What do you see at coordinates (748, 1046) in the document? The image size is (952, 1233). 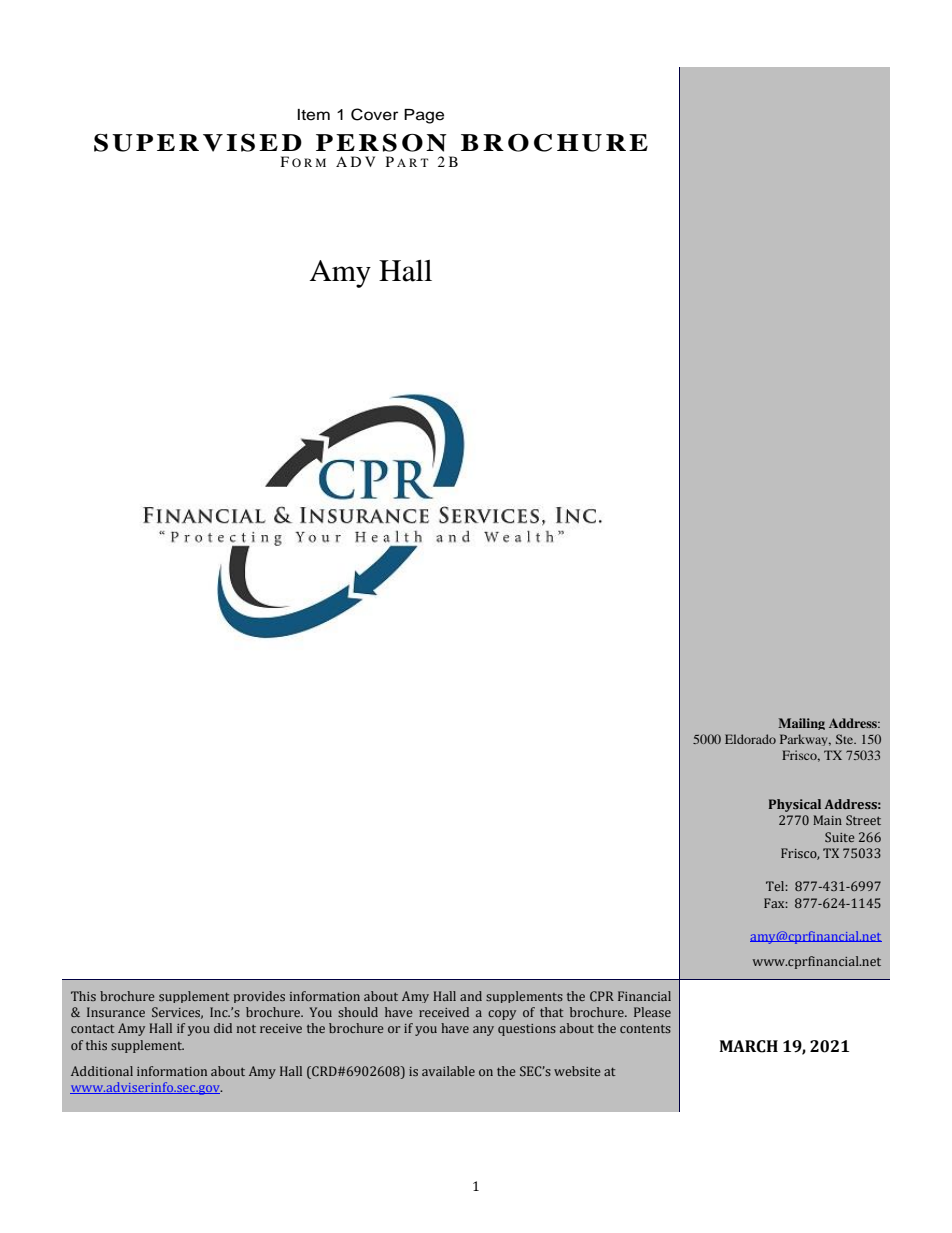 I see `MARCH` at bounding box center [748, 1046].
